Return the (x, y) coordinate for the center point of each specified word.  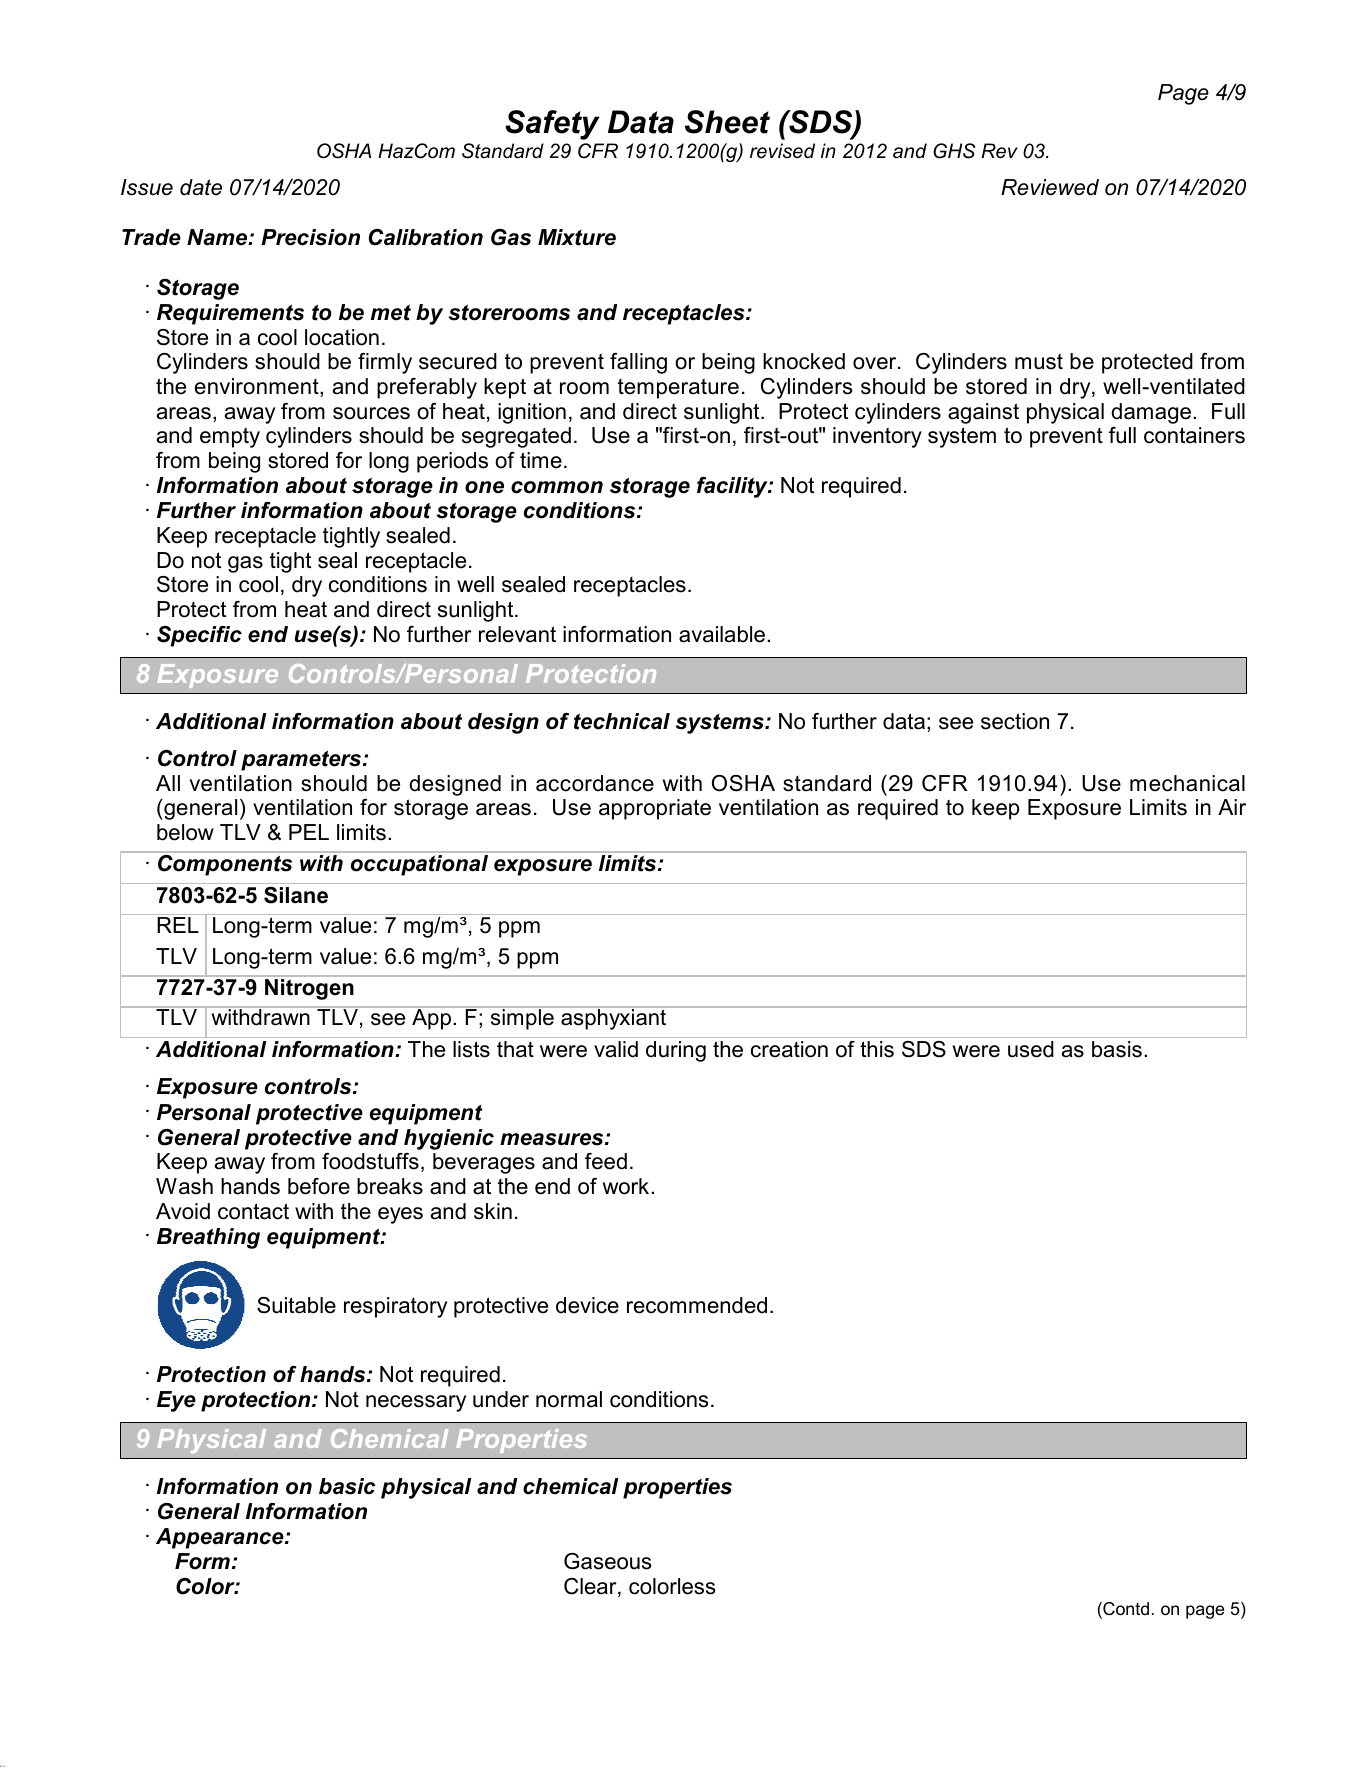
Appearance (221, 1538)
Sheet (727, 122)
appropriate (655, 809)
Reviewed (1050, 187)
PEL (309, 832)
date (201, 187)
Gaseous (608, 1561)
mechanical (1187, 783)
